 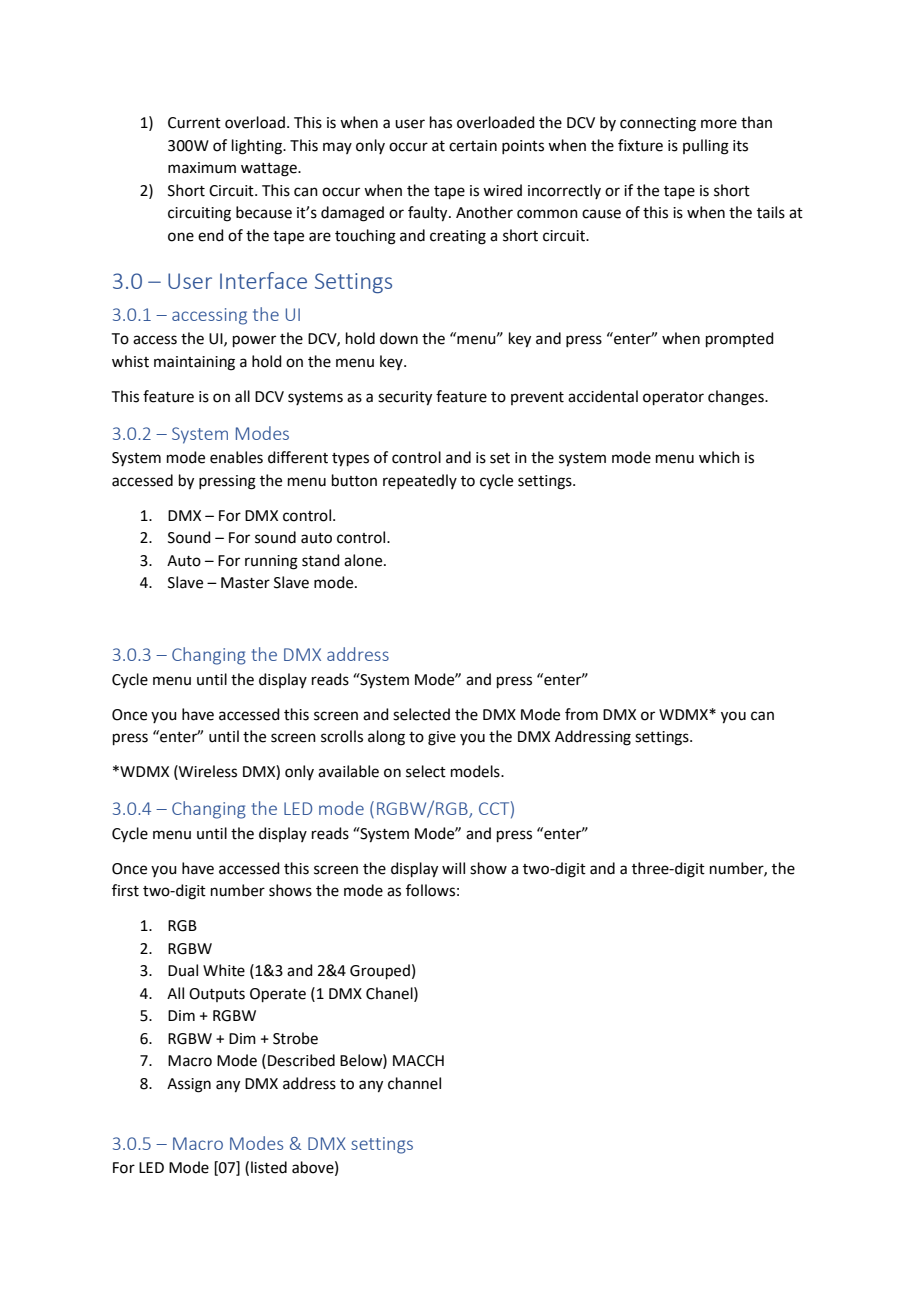 I want to click on give, so click(x=442, y=738).
